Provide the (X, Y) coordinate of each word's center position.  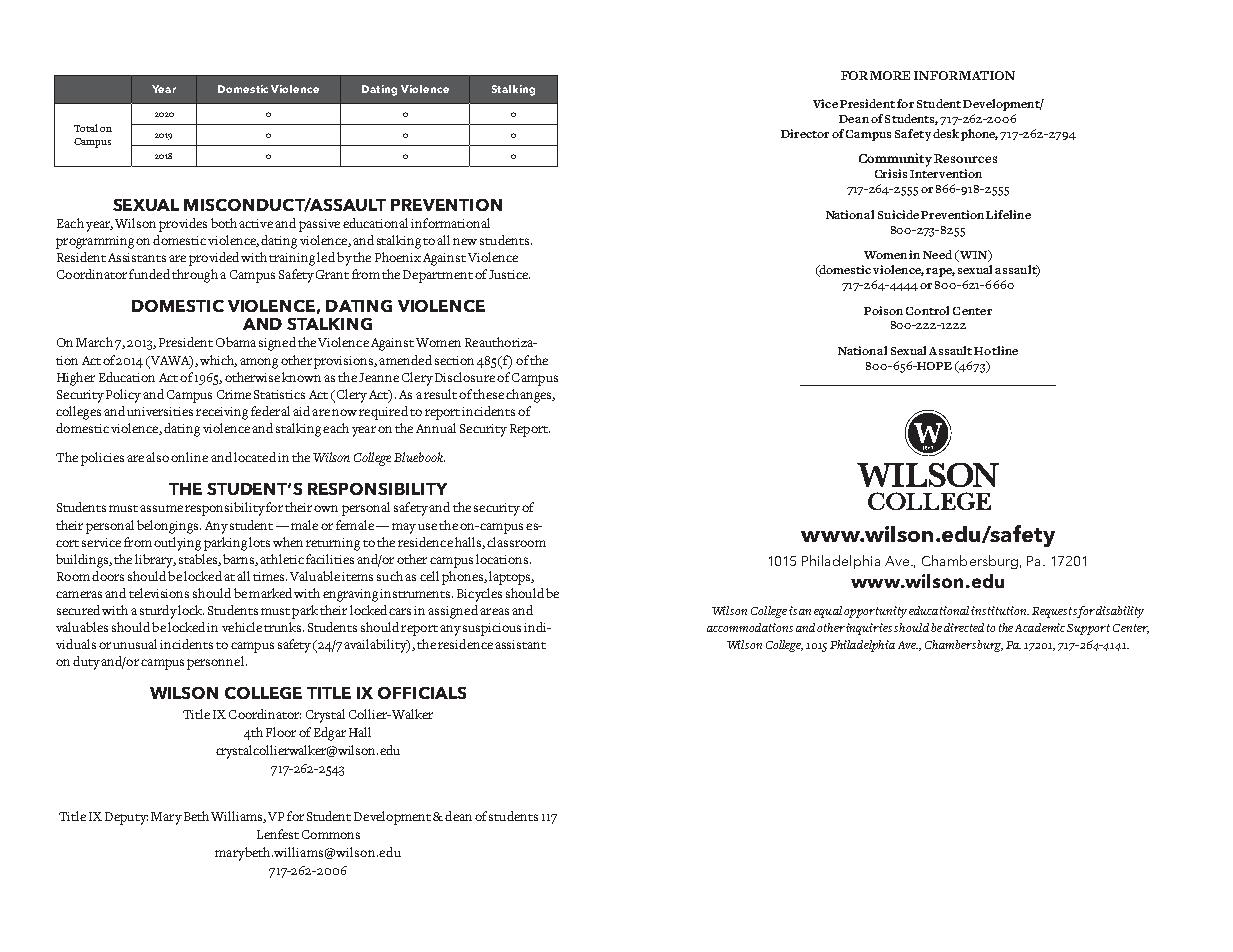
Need (937, 254)
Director (805, 133)
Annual (436, 428)
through (195, 276)
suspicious (492, 629)
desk (946, 133)
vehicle (242, 627)
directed (964, 627)
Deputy (126, 818)
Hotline (996, 350)
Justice (509, 274)
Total (86, 128)
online (189, 457)
